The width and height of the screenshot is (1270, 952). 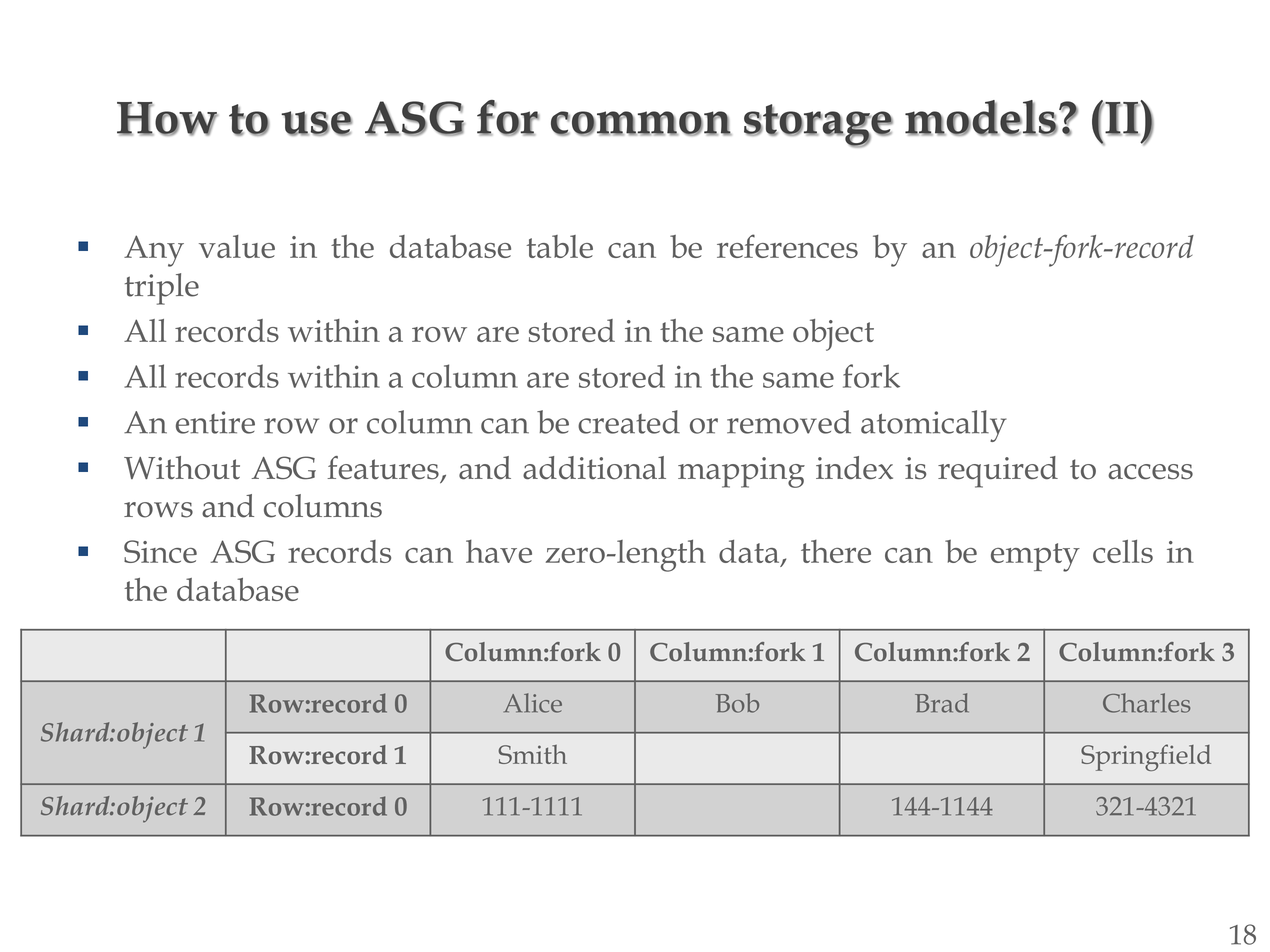 I want to click on common, so click(x=641, y=123).
